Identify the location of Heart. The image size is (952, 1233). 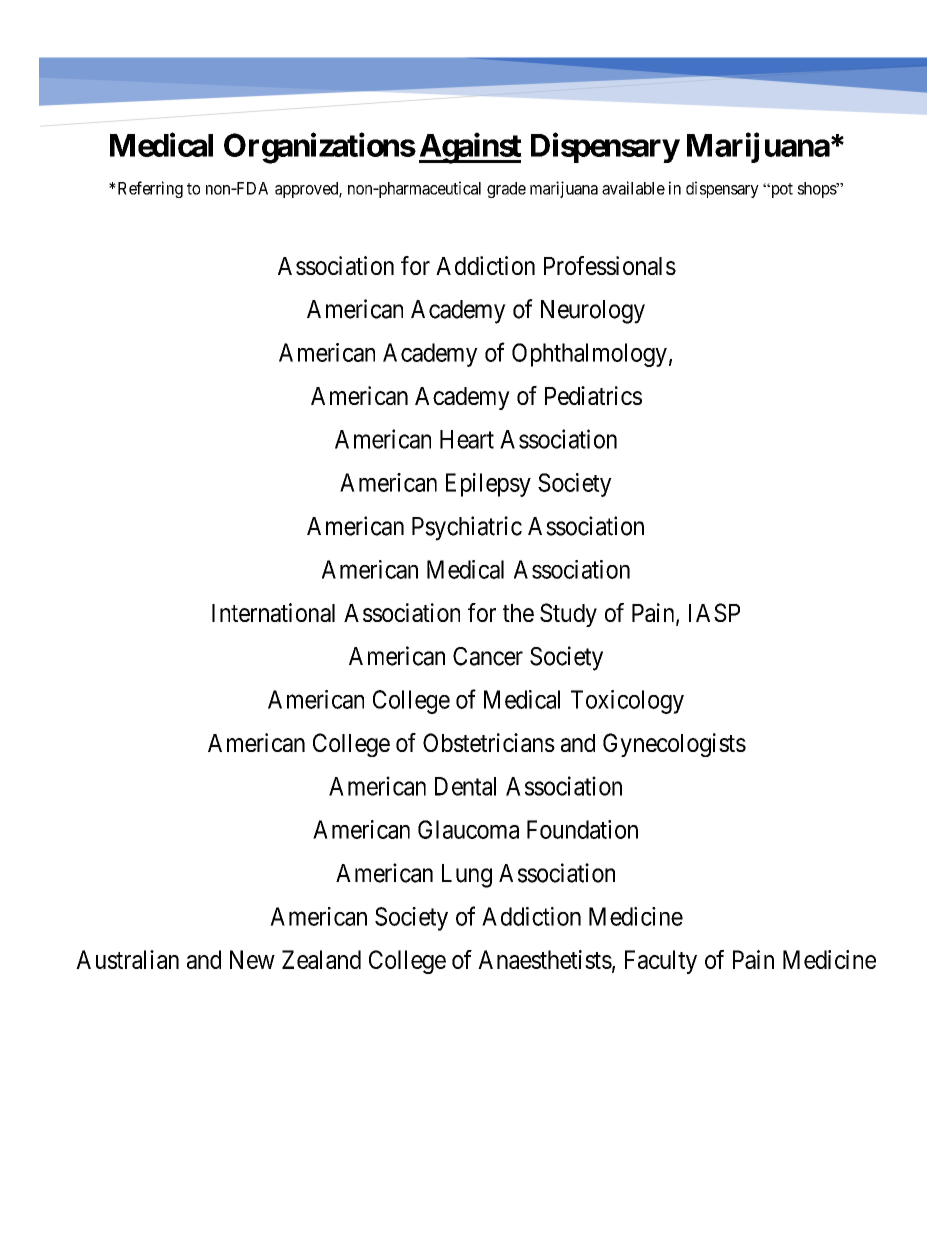
(467, 439).
